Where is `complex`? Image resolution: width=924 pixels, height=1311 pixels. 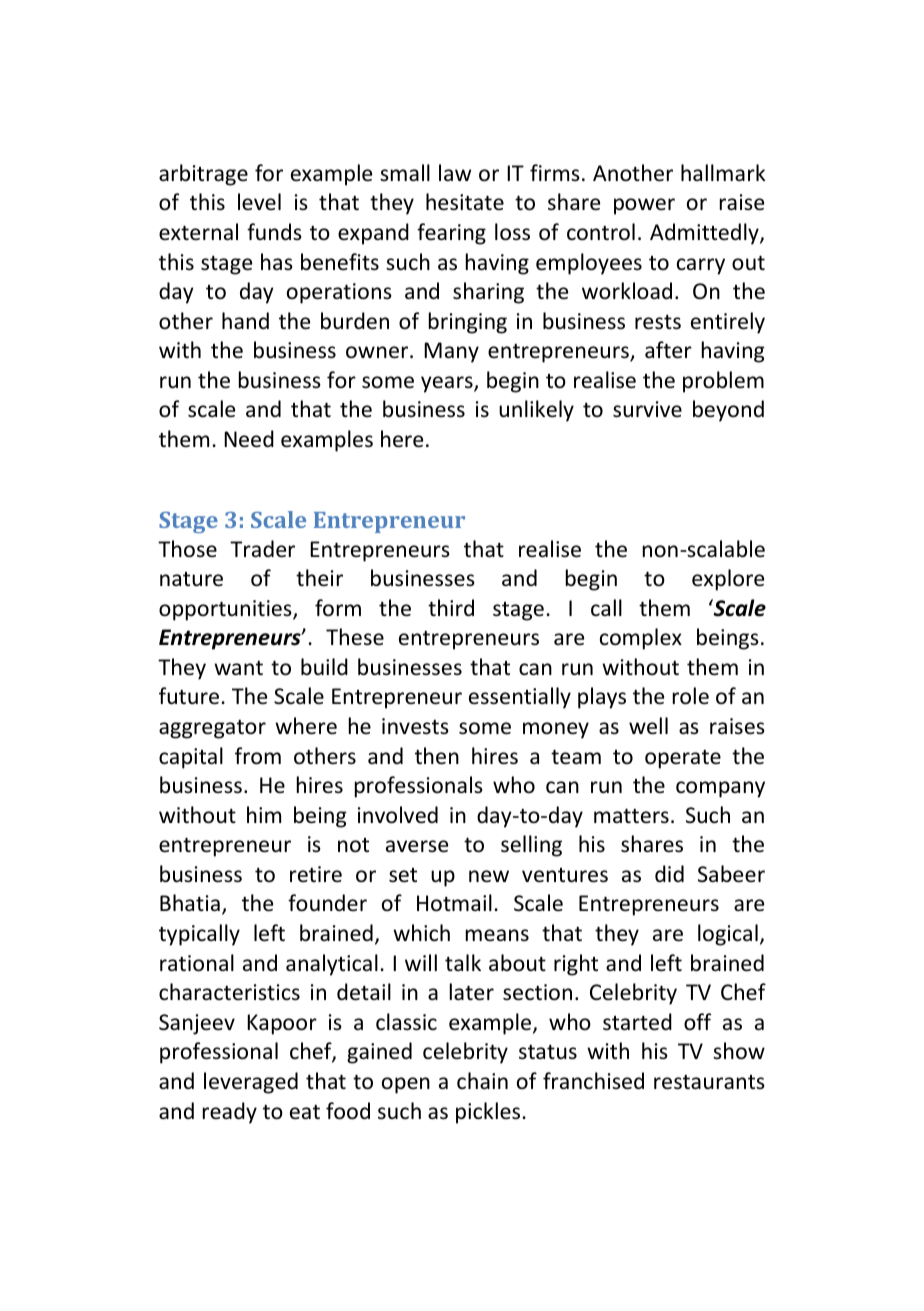 complex is located at coordinates (641, 639).
